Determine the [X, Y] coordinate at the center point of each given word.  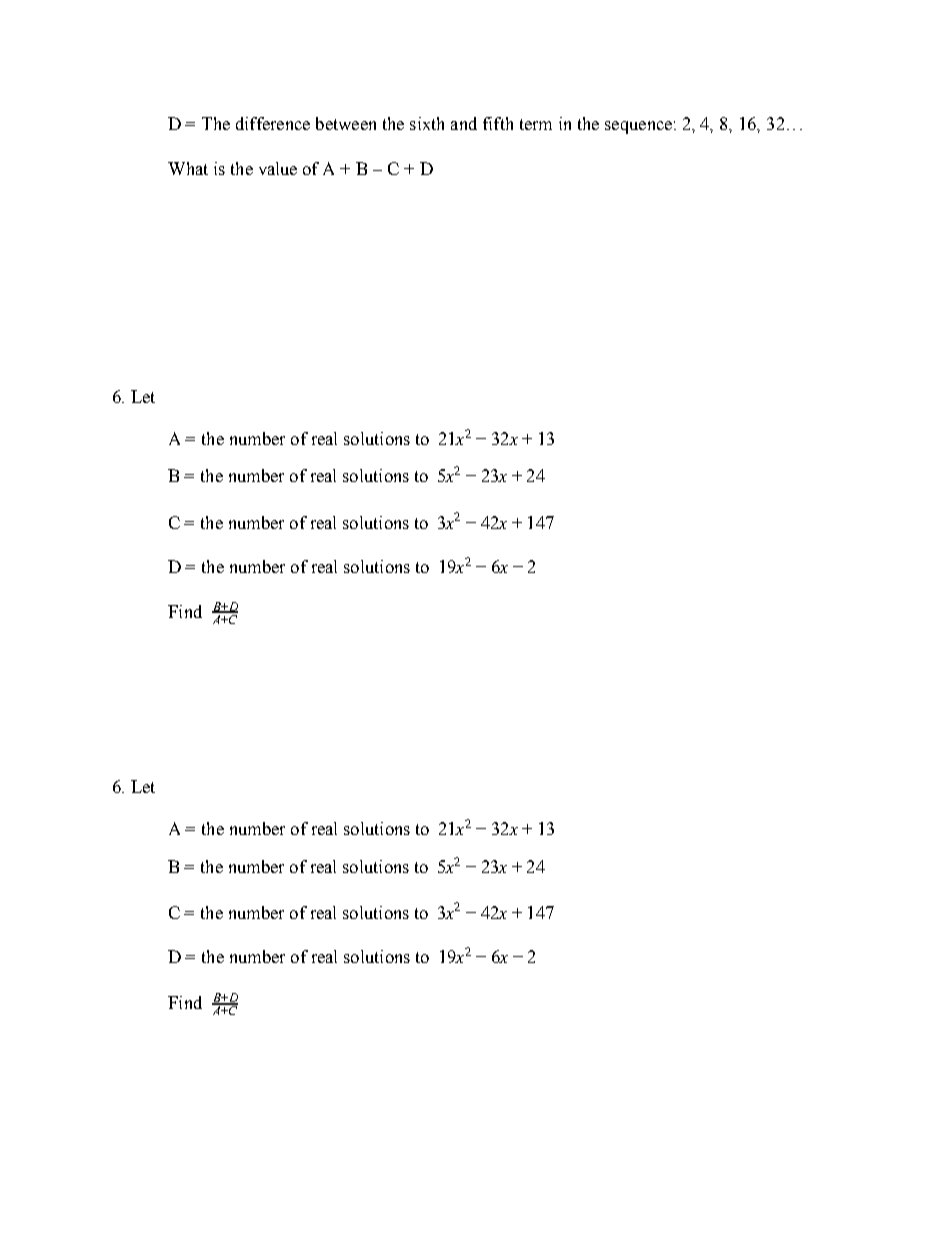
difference [273, 123]
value [278, 168]
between [346, 123]
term [536, 124]
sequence [638, 127]
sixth [427, 123]
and [464, 123]
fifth [498, 123]
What [188, 168]
